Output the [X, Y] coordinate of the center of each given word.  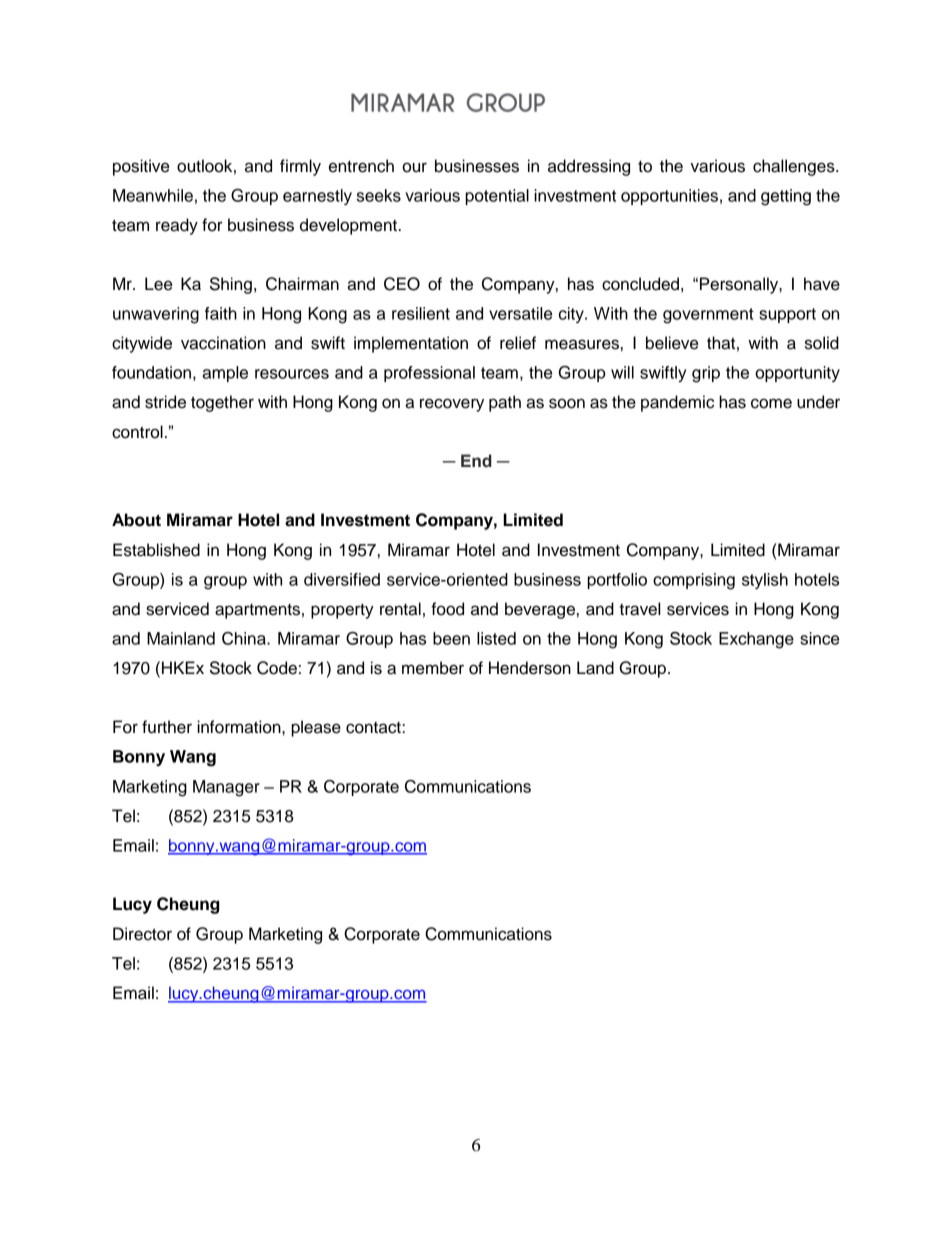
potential [497, 197]
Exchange [756, 640]
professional [429, 374]
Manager [226, 788]
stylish [765, 581]
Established [156, 550]
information [240, 727]
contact [374, 728]
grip [706, 374]
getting [786, 197]
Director [142, 934]
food [447, 609]
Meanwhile [153, 195]
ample [225, 374]
